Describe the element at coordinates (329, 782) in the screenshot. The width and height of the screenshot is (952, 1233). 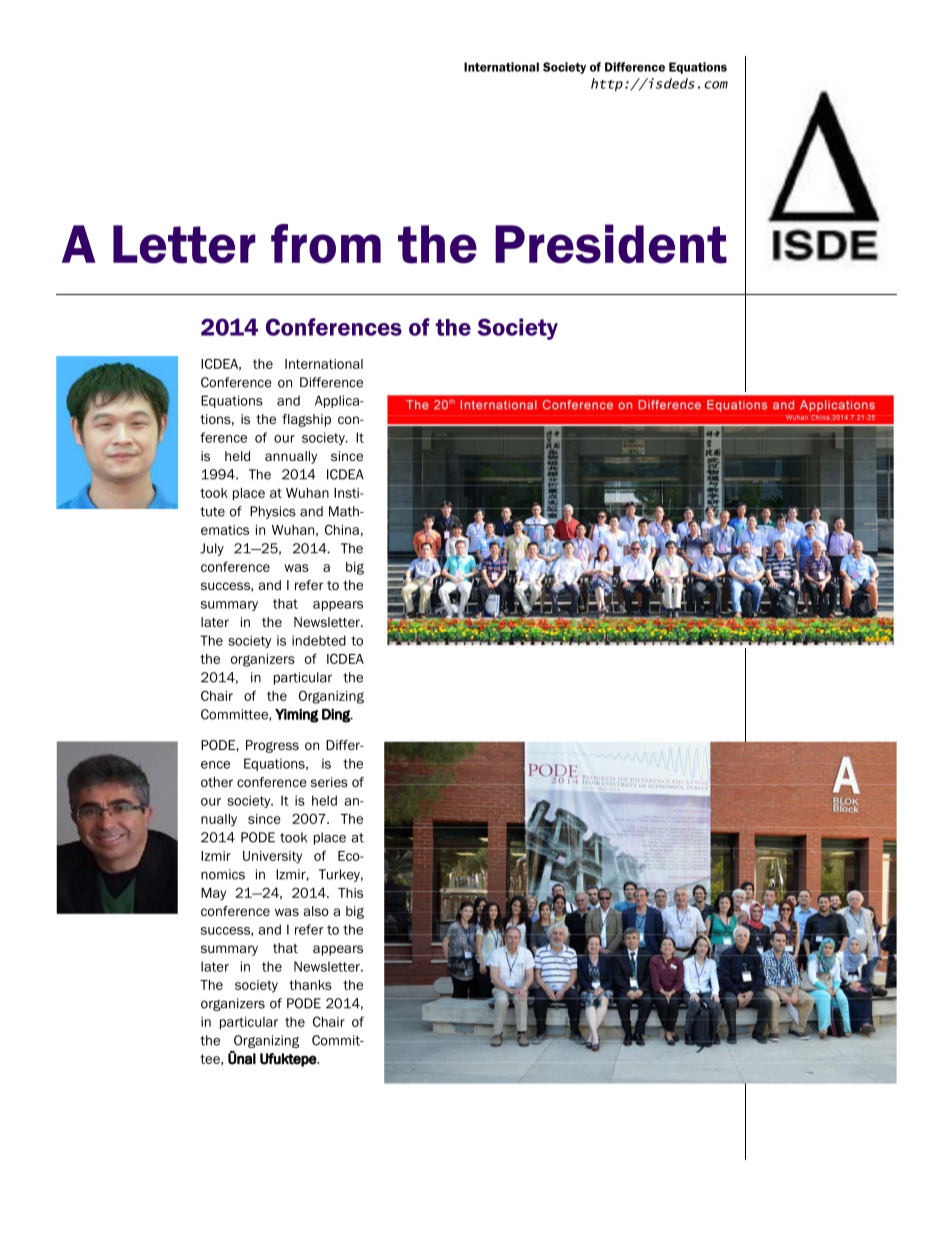
I see `series` at that location.
